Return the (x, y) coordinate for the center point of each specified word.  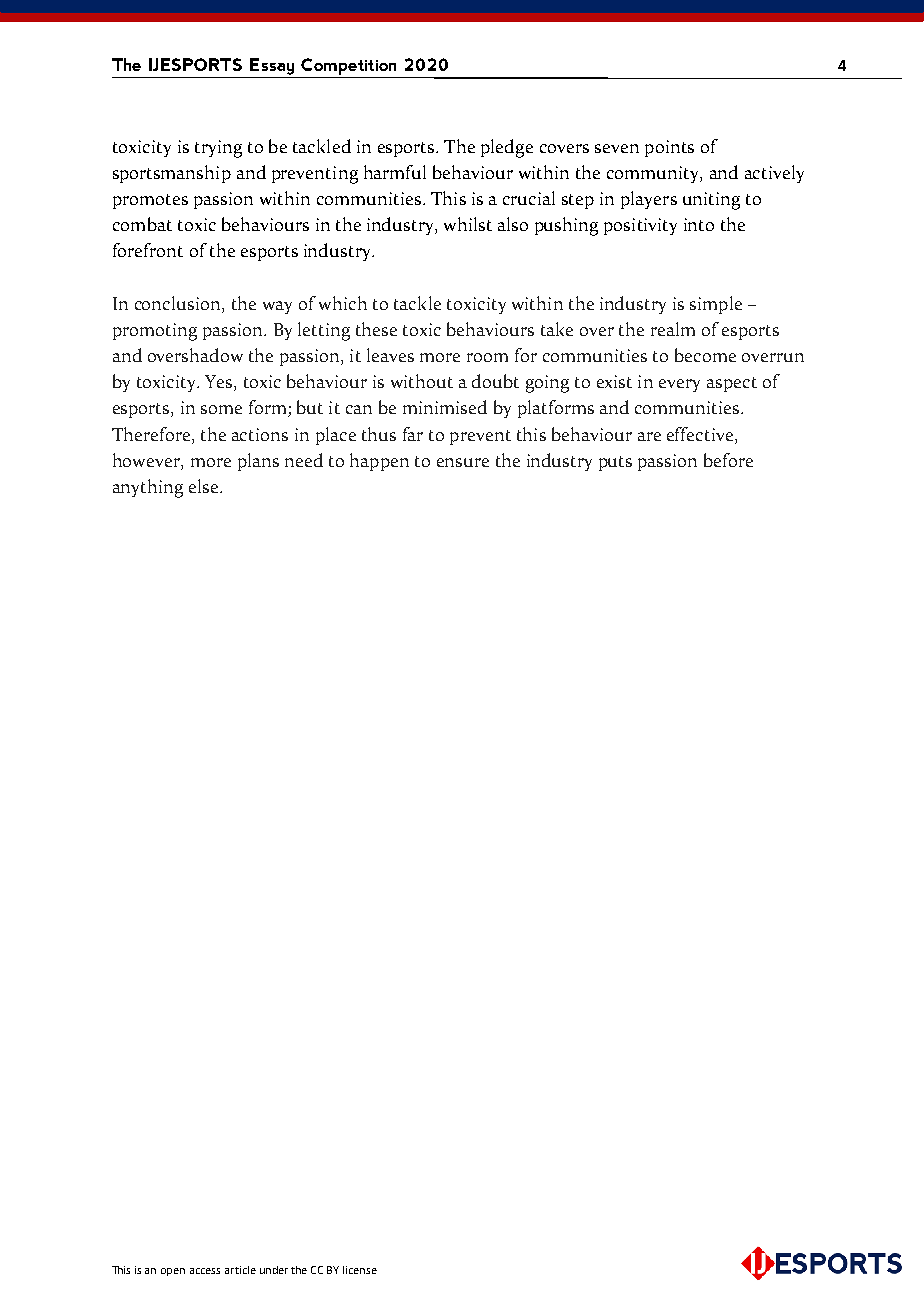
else (203, 486)
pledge (507, 148)
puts (615, 463)
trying (218, 149)
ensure (463, 462)
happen (379, 462)
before (728, 460)
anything (148, 488)
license (360, 1270)
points (669, 148)
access (205, 1271)
